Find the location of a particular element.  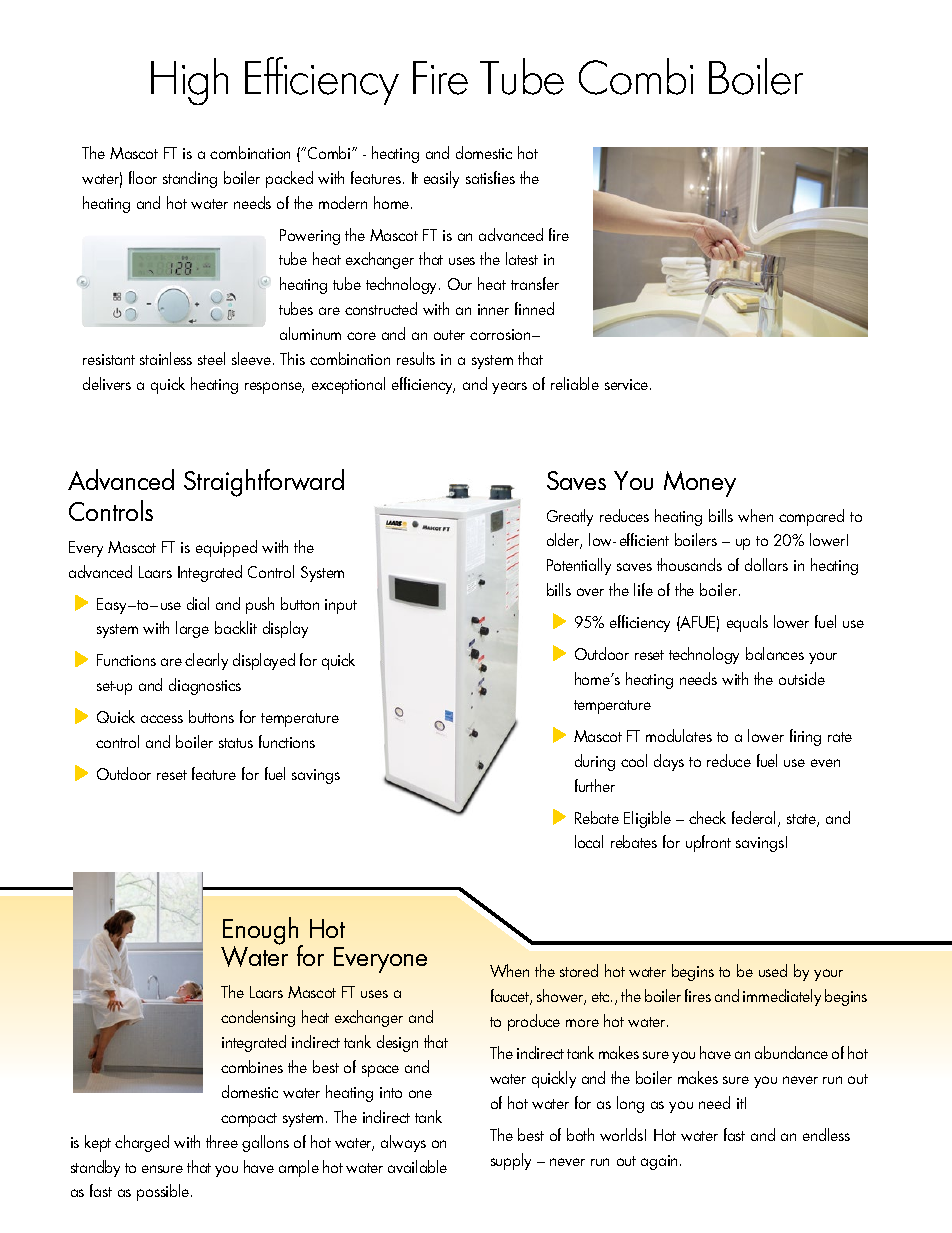

outer is located at coordinates (449, 335).
